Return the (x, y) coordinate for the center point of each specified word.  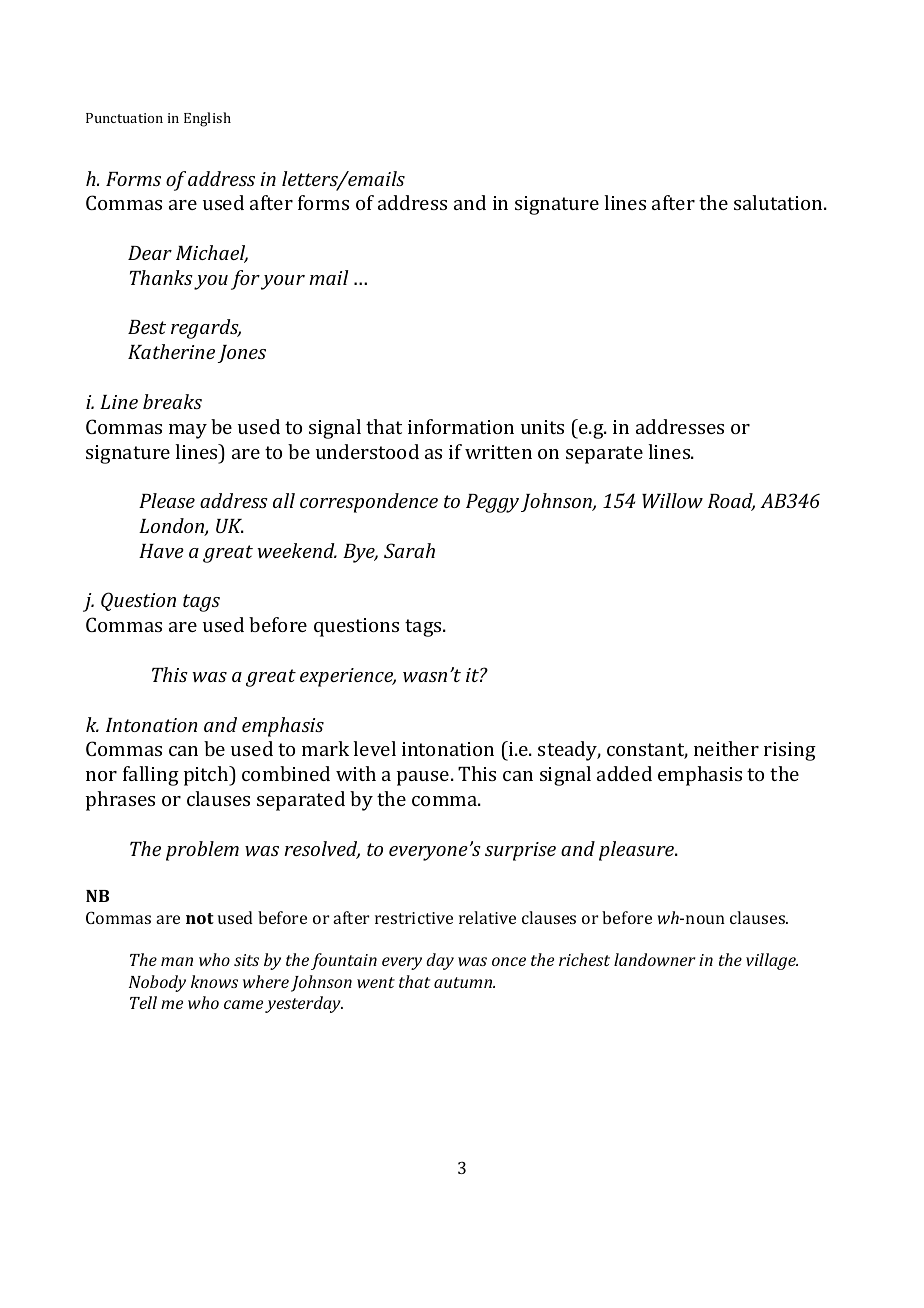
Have (161, 551)
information (461, 426)
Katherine (171, 351)
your (283, 282)
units (542, 427)
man (177, 961)
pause (423, 778)
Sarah (409, 550)
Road (731, 502)
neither (726, 748)
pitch (207, 776)
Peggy (492, 503)
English (207, 119)
